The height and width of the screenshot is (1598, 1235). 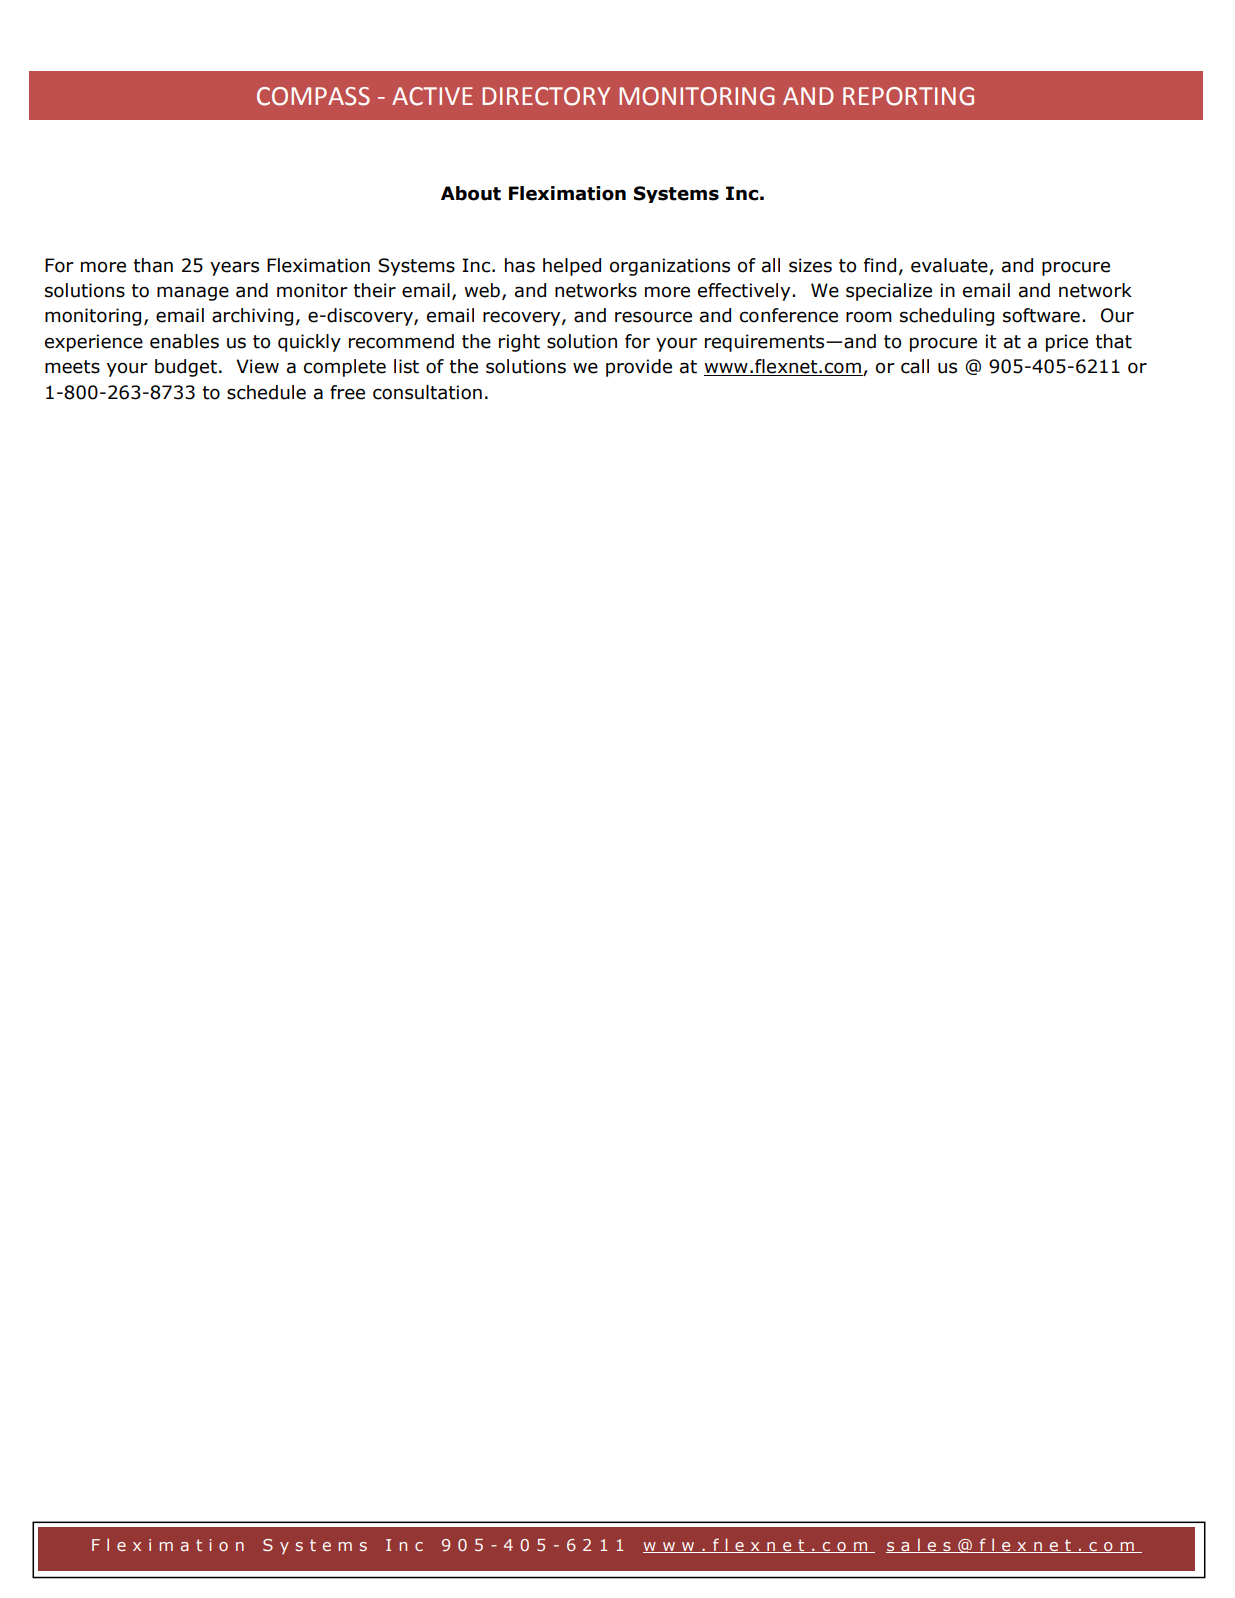 I want to click on call, so click(x=915, y=366).
